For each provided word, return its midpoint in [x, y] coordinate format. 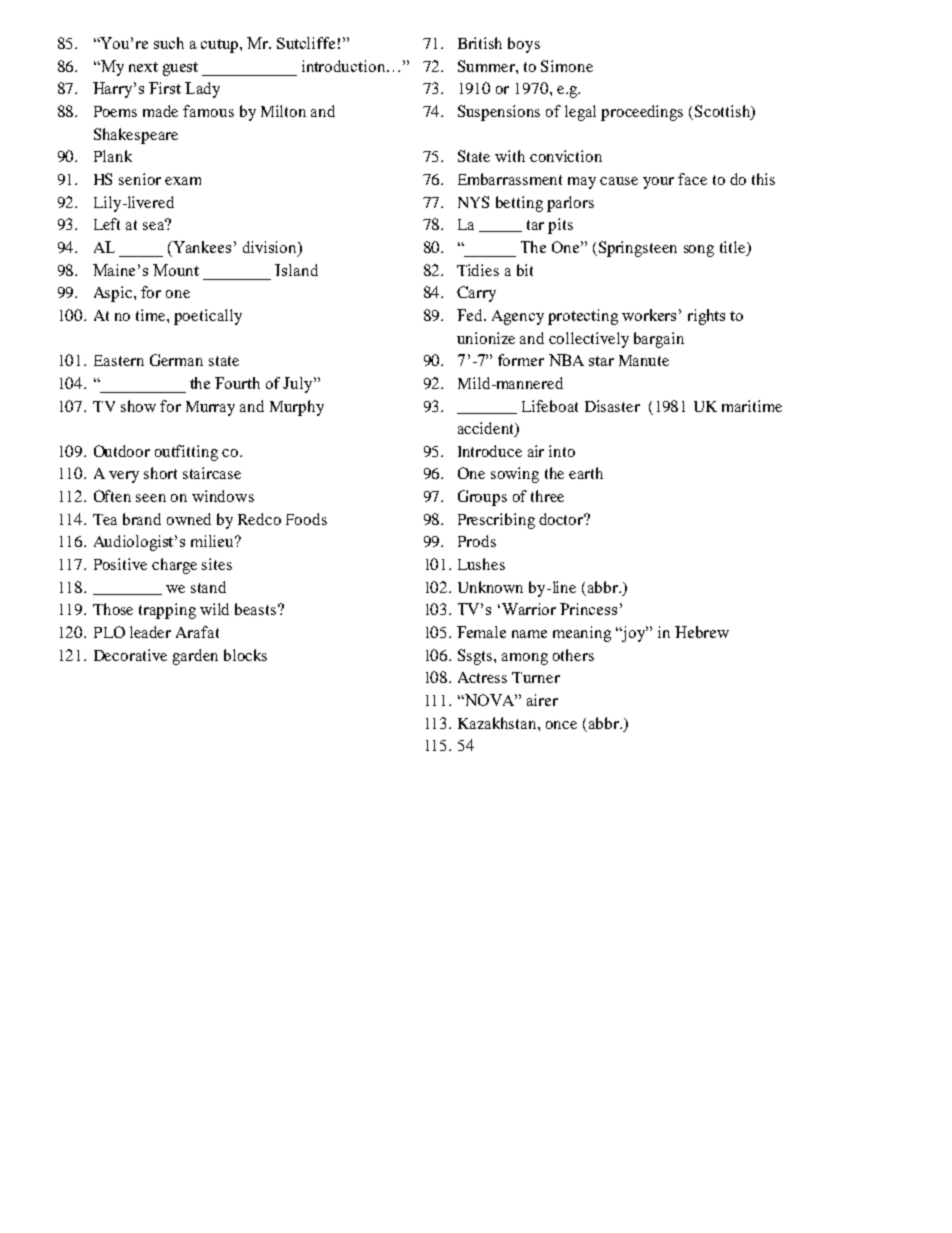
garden [195, 657]
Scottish [723, 112]
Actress [482, 677]
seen [151, 498]
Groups [482, 498]
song [699, 251]
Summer [487, 66]
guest [180, 69]
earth [586, 473]
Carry [476, 294]
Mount [176, 270]
